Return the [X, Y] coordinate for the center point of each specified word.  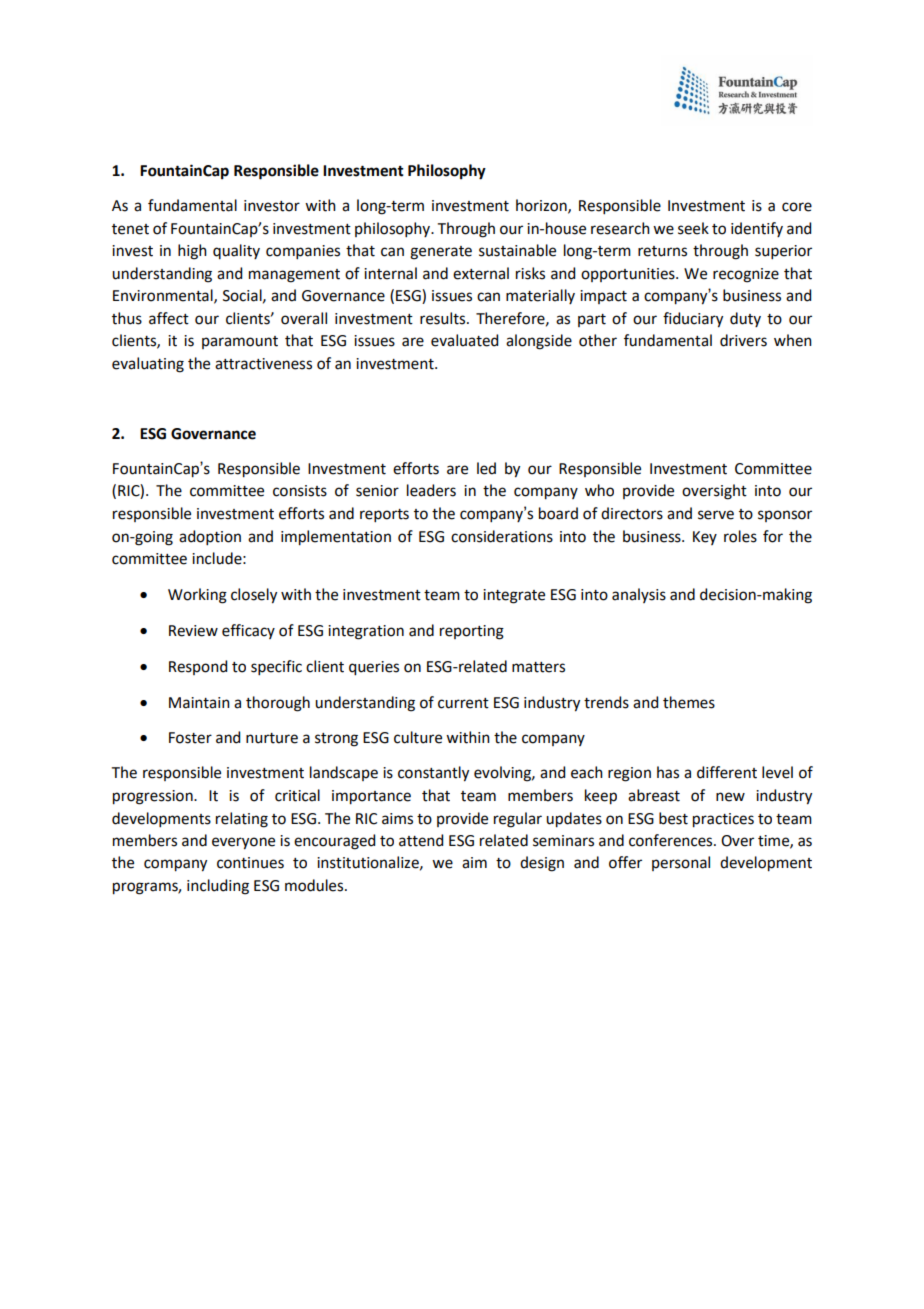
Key [705, 538]
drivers [743, 340]
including [218, 887]
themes [689, 702]
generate [441, 253]
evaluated [464, 340]
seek [693, 228]
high [192, 252]
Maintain [199, 703]
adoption [210, 537]
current [463, 703]
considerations [502, 536]
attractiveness [263, 364]
